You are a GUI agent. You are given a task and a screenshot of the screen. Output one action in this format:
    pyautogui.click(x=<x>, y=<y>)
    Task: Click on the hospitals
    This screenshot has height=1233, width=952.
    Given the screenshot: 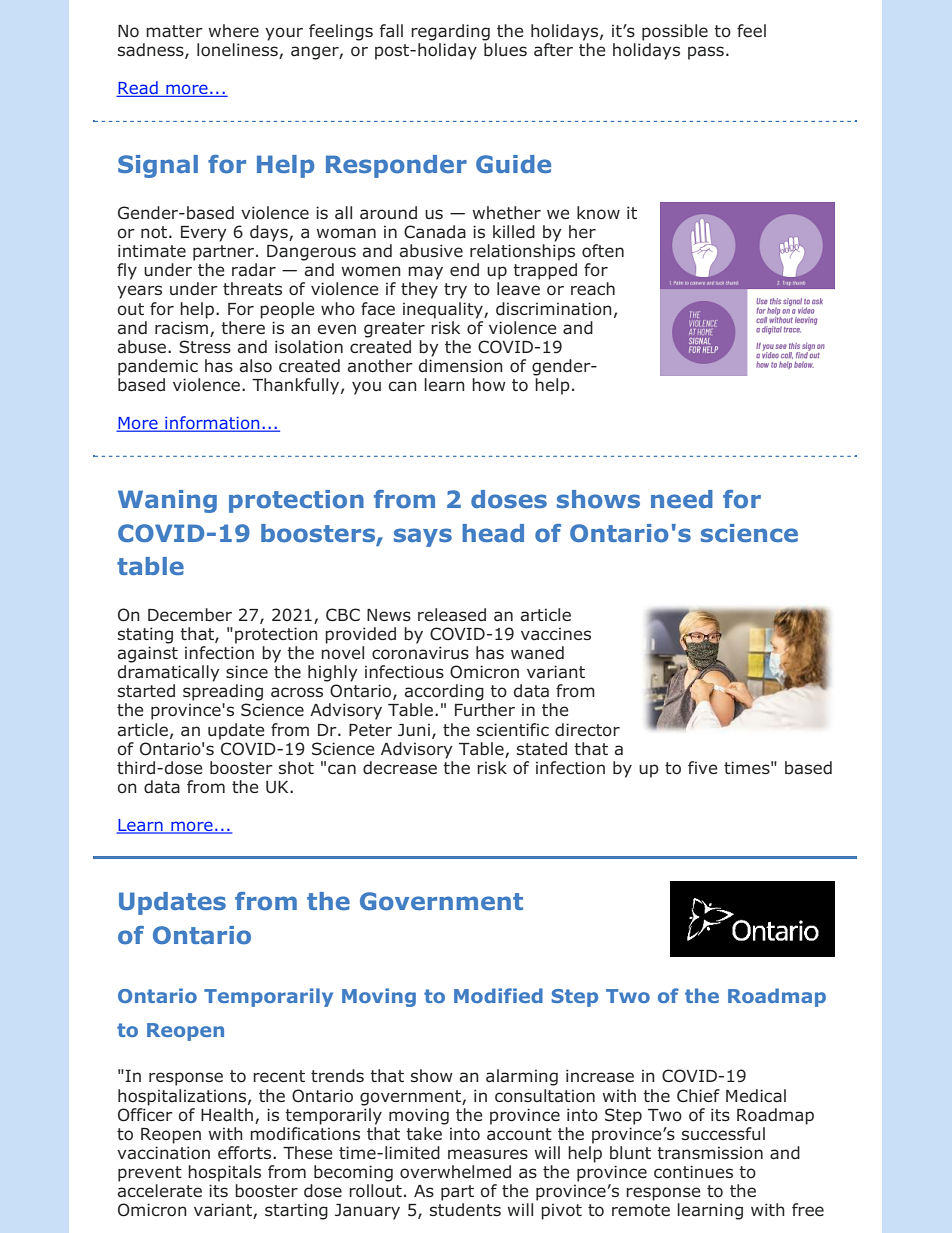 What is the action you would take?
    pyautogui.click(x=224, y=1173)
